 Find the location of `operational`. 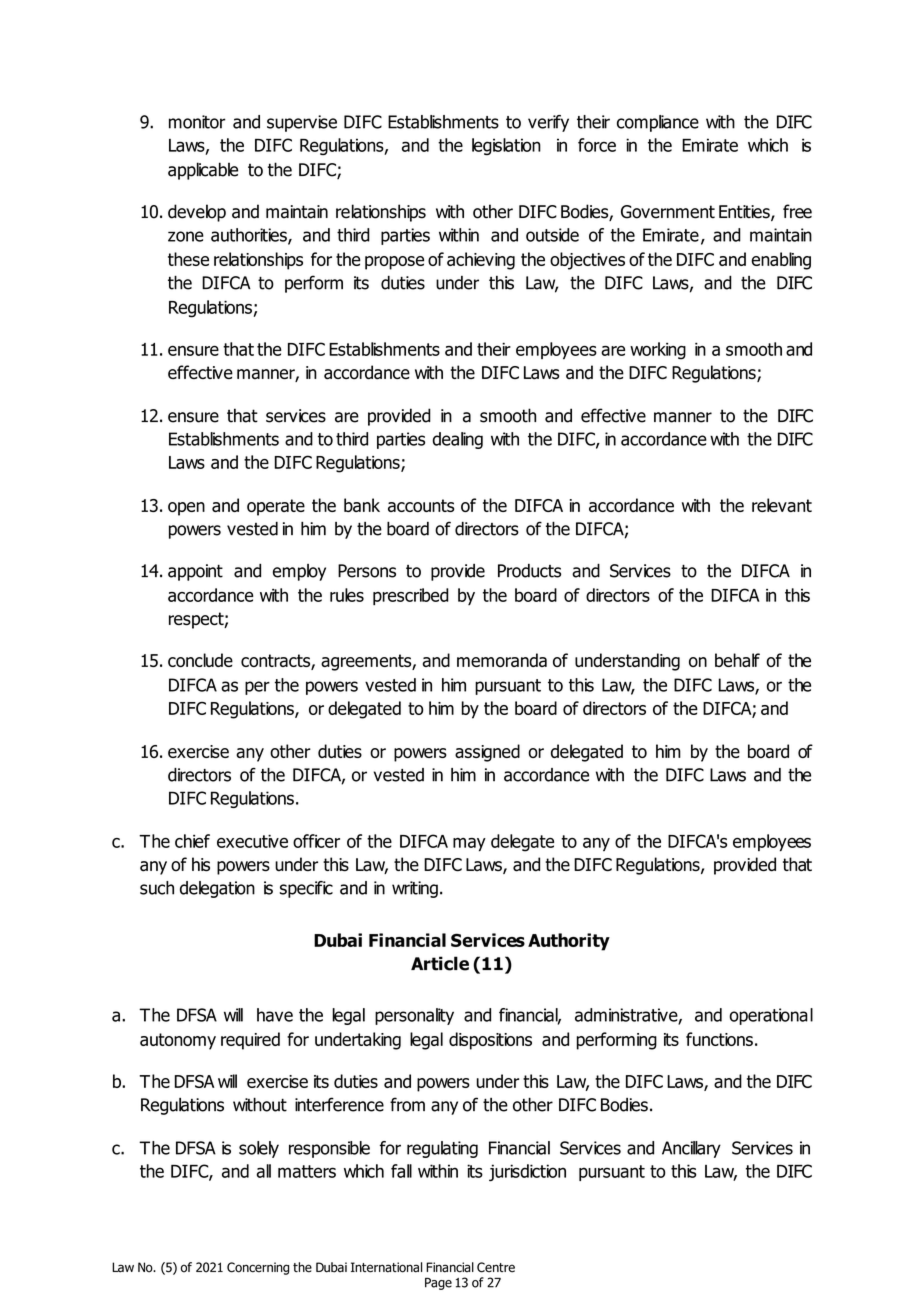

operational is located at coordinates (771, 1016).
